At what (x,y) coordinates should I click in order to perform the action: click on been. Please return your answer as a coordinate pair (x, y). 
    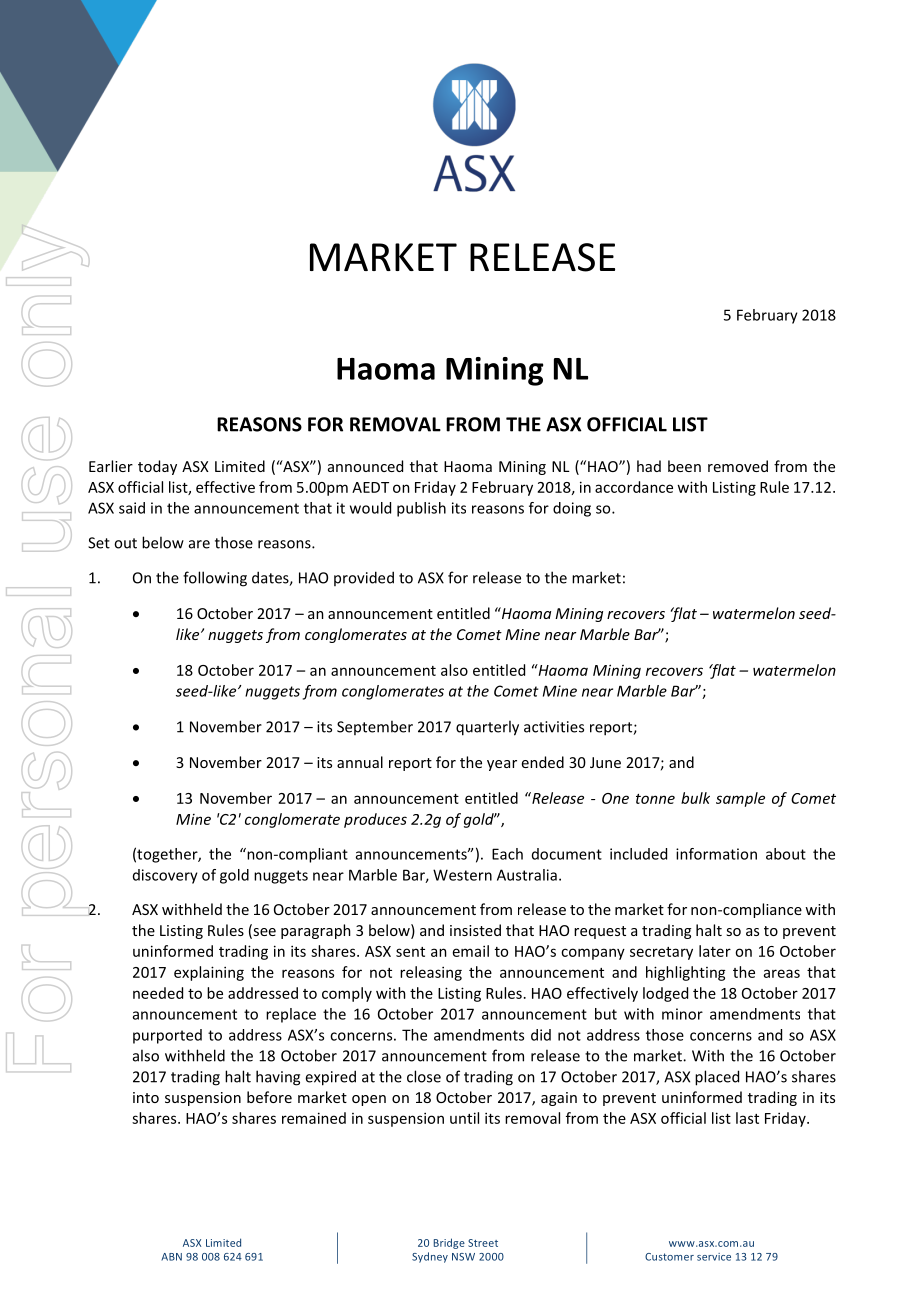
    Looking at the image, I should click on (684, 466).
